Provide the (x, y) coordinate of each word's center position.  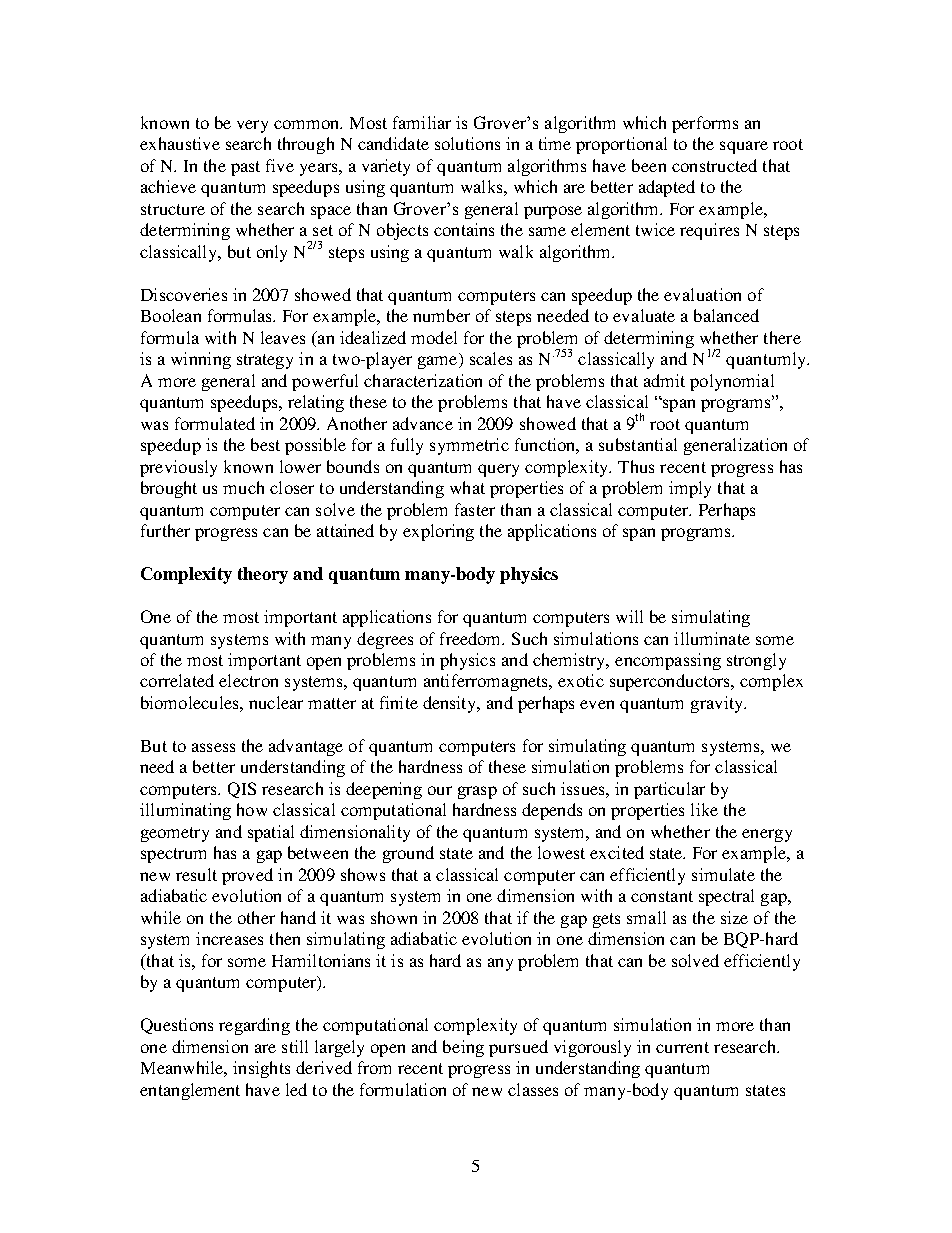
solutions (467, 143)
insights (261, 1069)
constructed (714, 165)
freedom (472, 638)
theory (263, 575)
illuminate (712, 638)
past (245, 168)
